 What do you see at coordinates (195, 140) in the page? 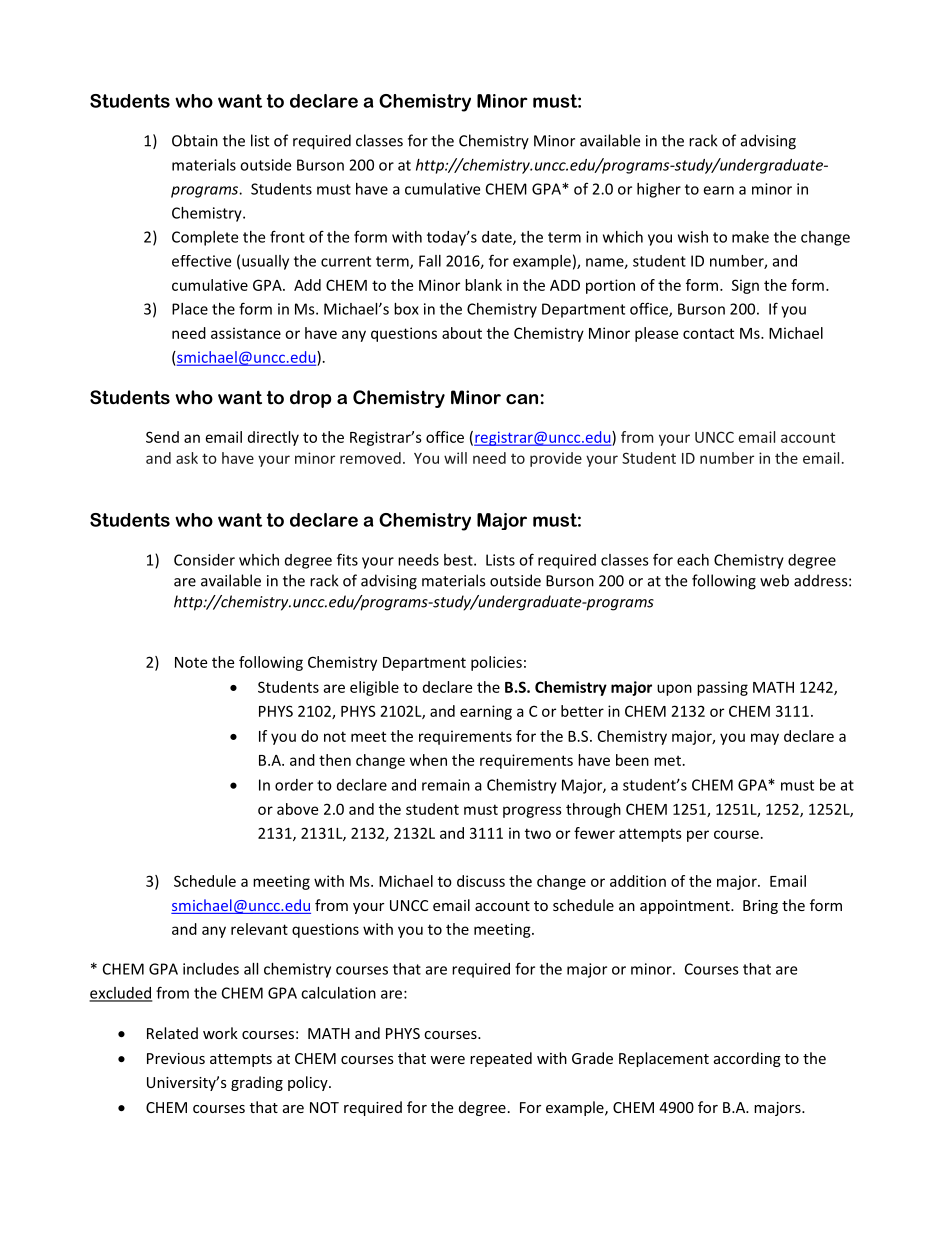
I see `Obtain` at bounding box center [195, 140].
